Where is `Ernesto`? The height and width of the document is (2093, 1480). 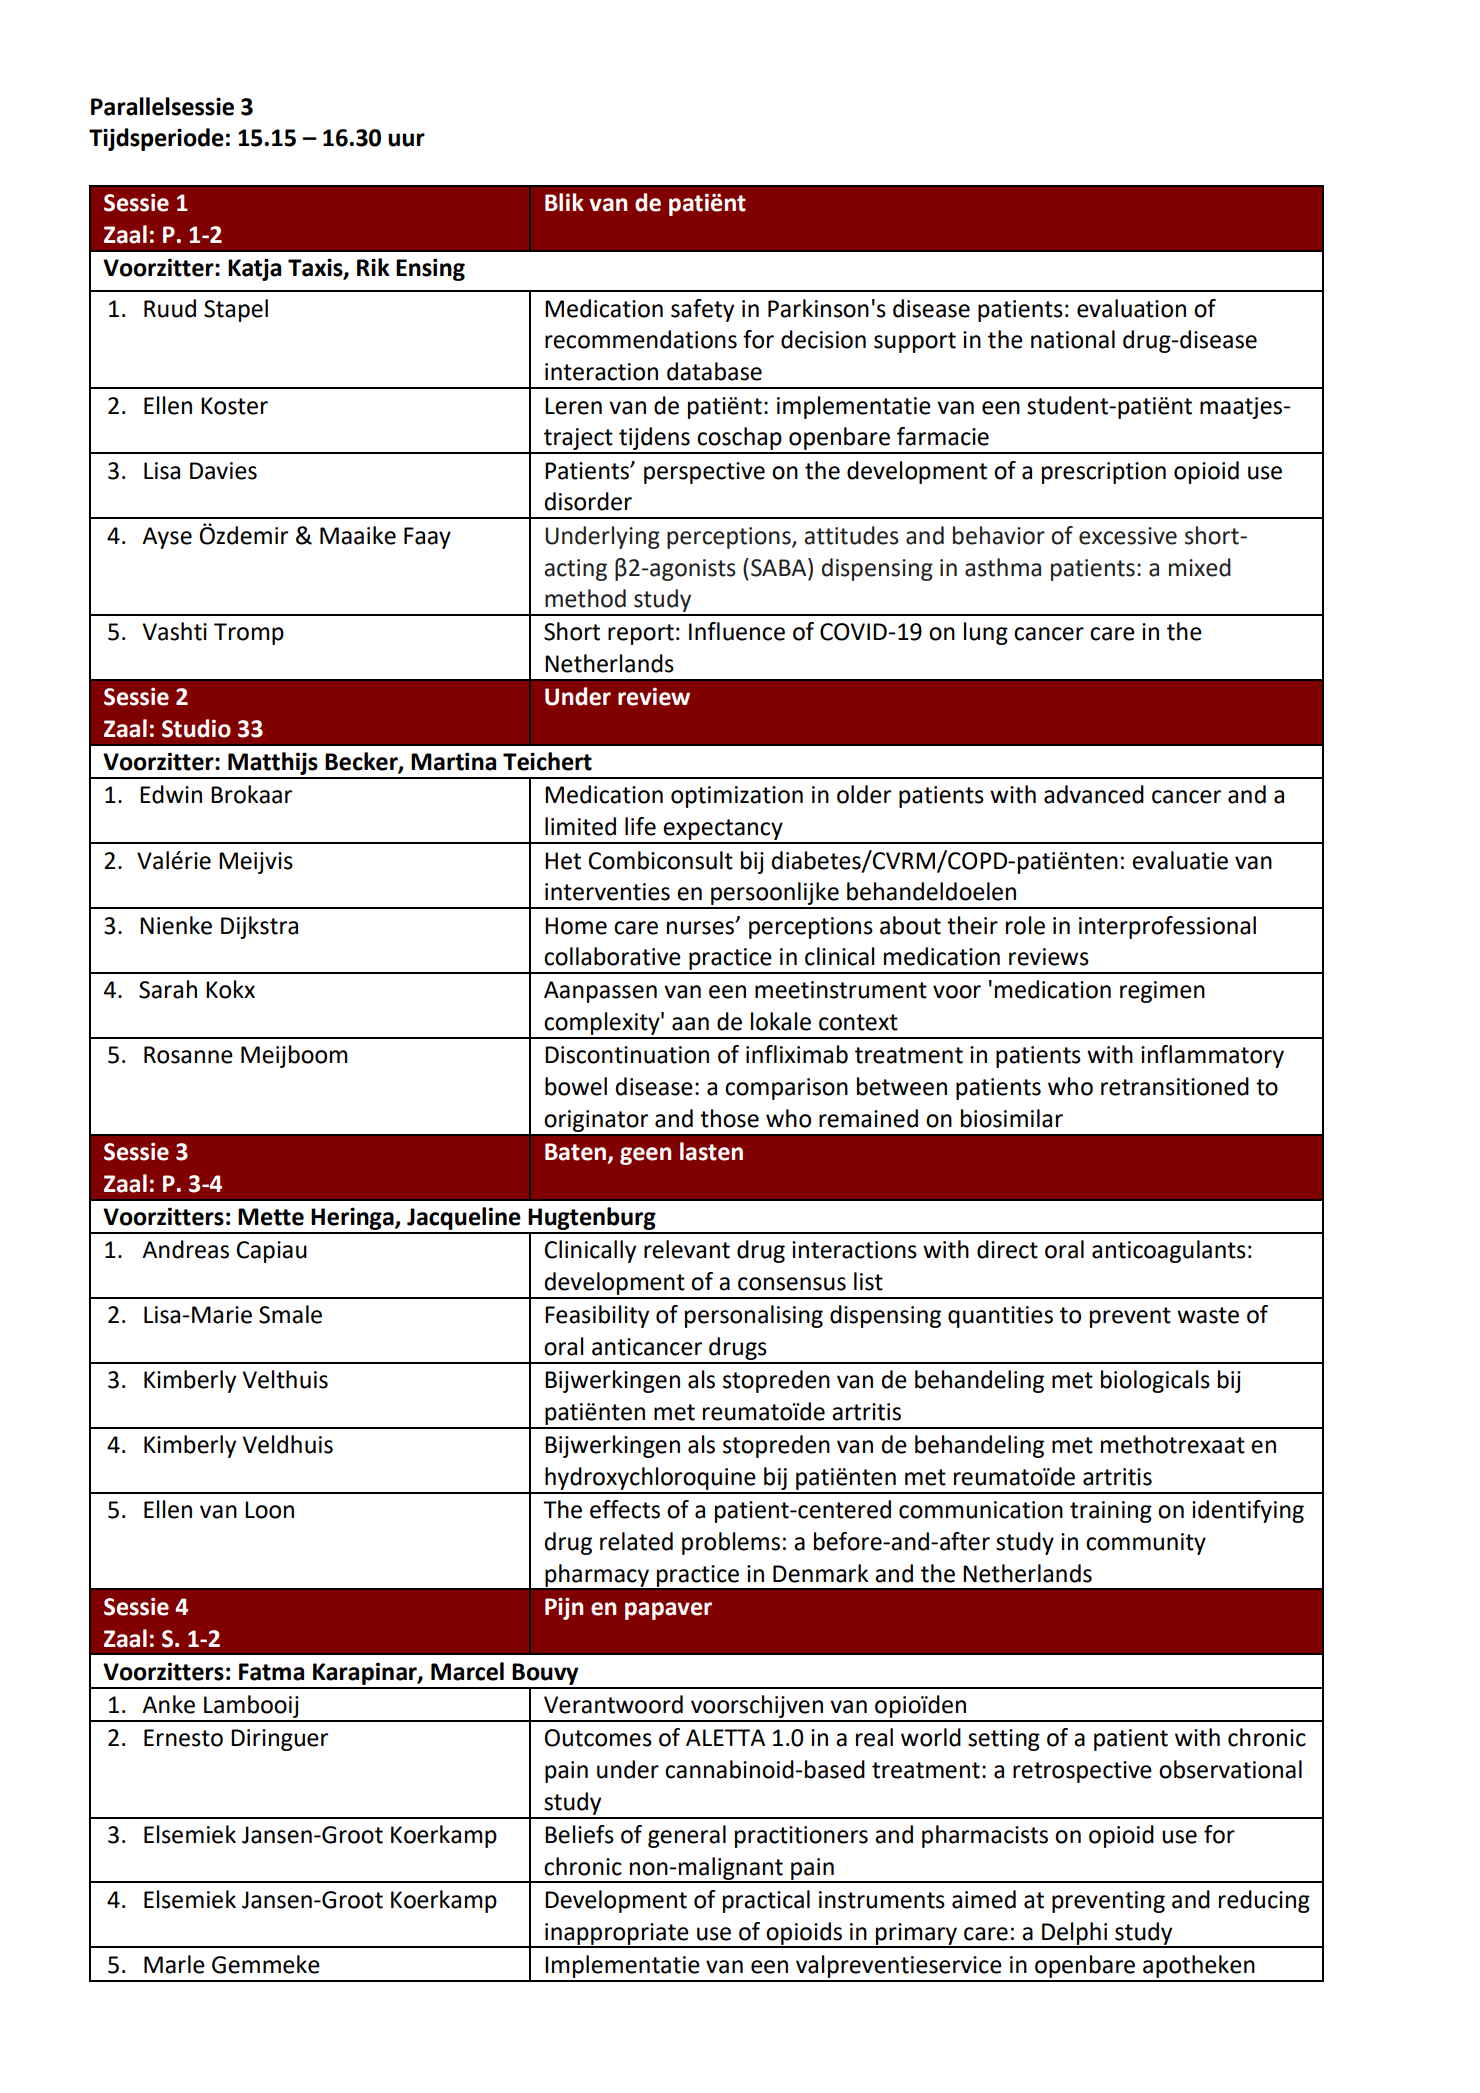
Ernesto is located at coordinates (183, 1738).
